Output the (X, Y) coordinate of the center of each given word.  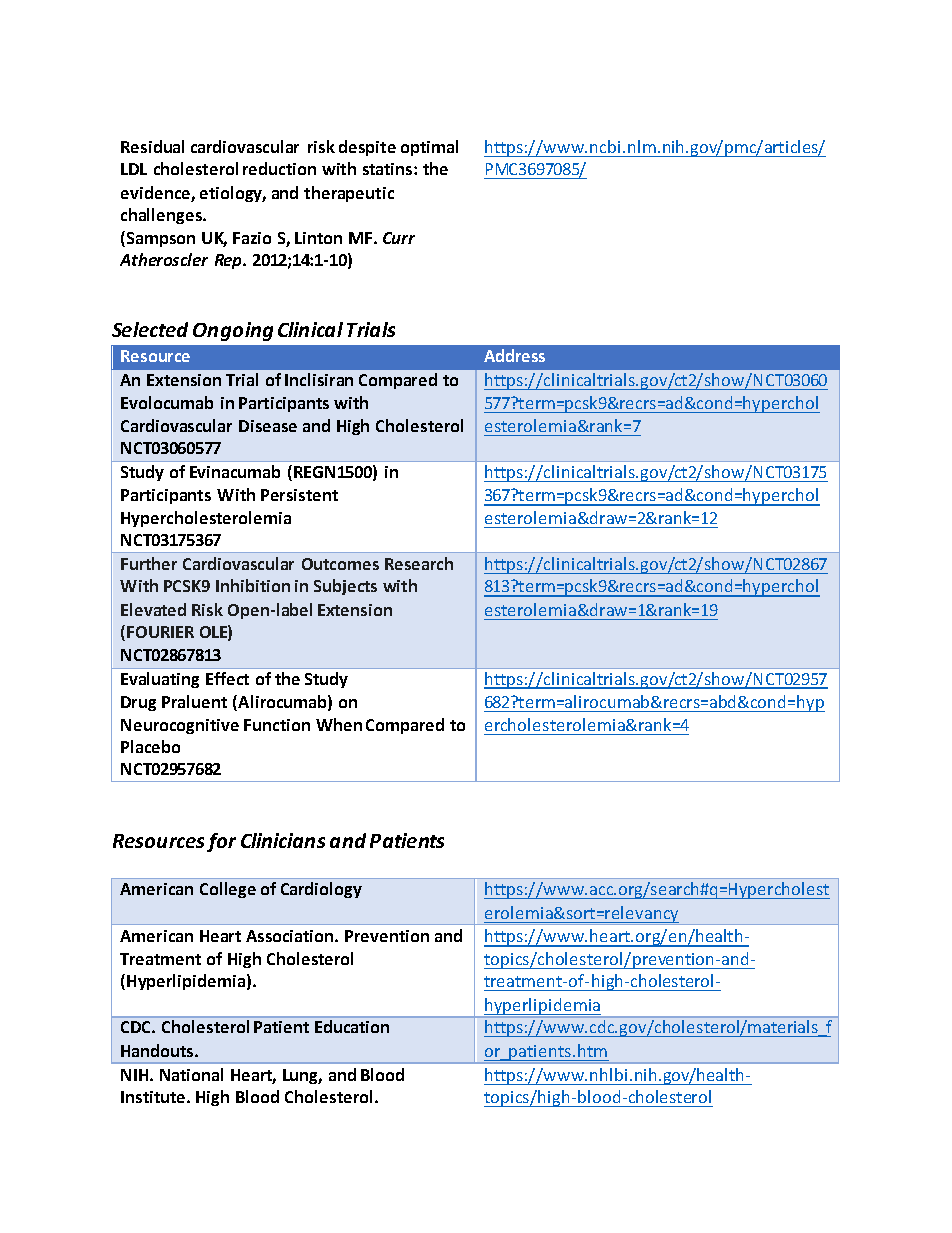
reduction (279, 168)
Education (352, 1026)
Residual (152, 146)
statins (389, 169)
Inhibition (253, 585)
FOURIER (160, 632)
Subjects (345, 587)
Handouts (158, 1050)
